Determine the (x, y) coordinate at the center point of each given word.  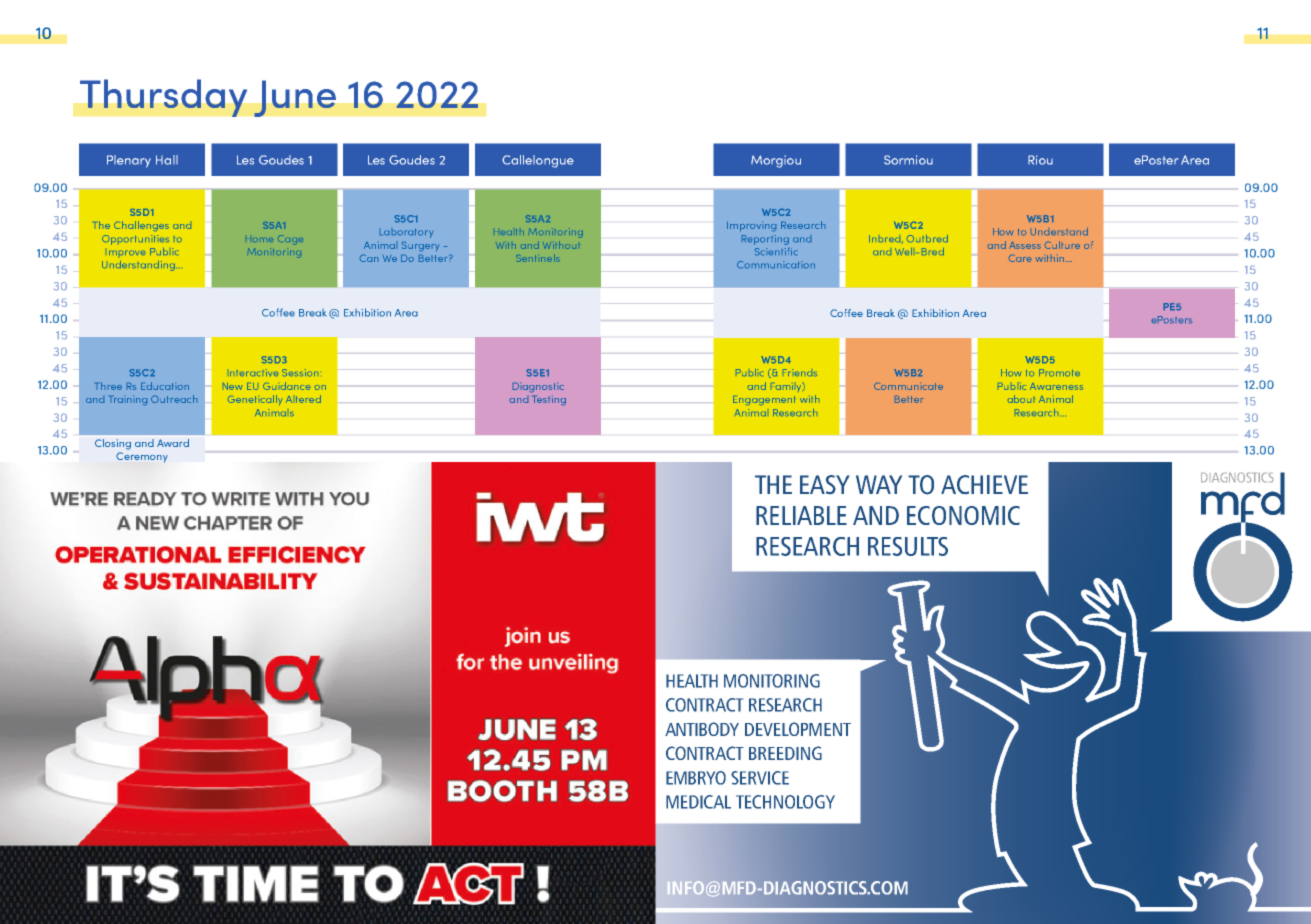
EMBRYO (696, 778)
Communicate (908, 386)
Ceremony (142, 457)
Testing (549, 400)
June (295, 98)
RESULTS (908, 546)
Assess (1025, 245)
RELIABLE (801, 515)
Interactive (254, 372)
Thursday (163, 98)
